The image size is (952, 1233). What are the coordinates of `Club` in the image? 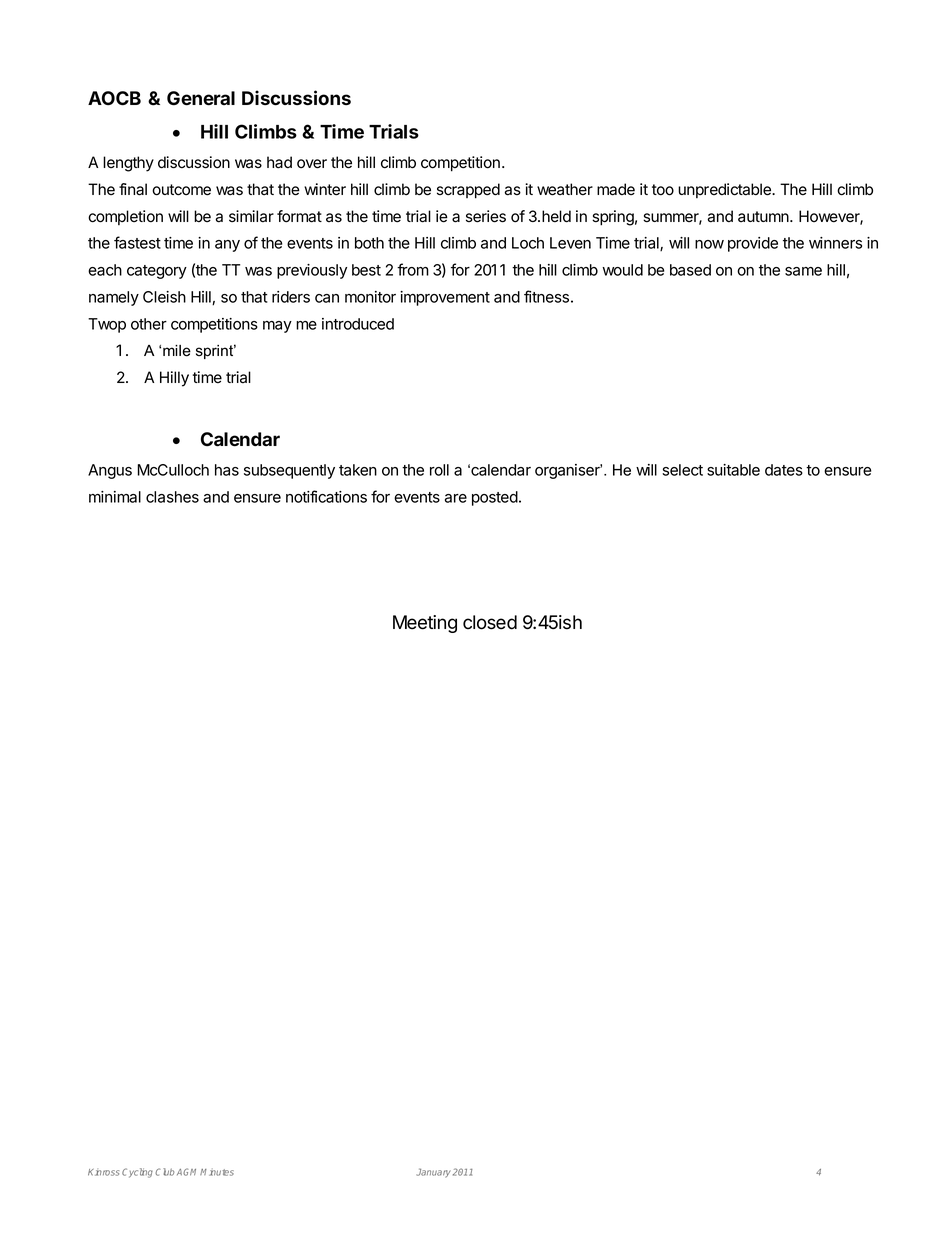 It's located at (164, 1172).
